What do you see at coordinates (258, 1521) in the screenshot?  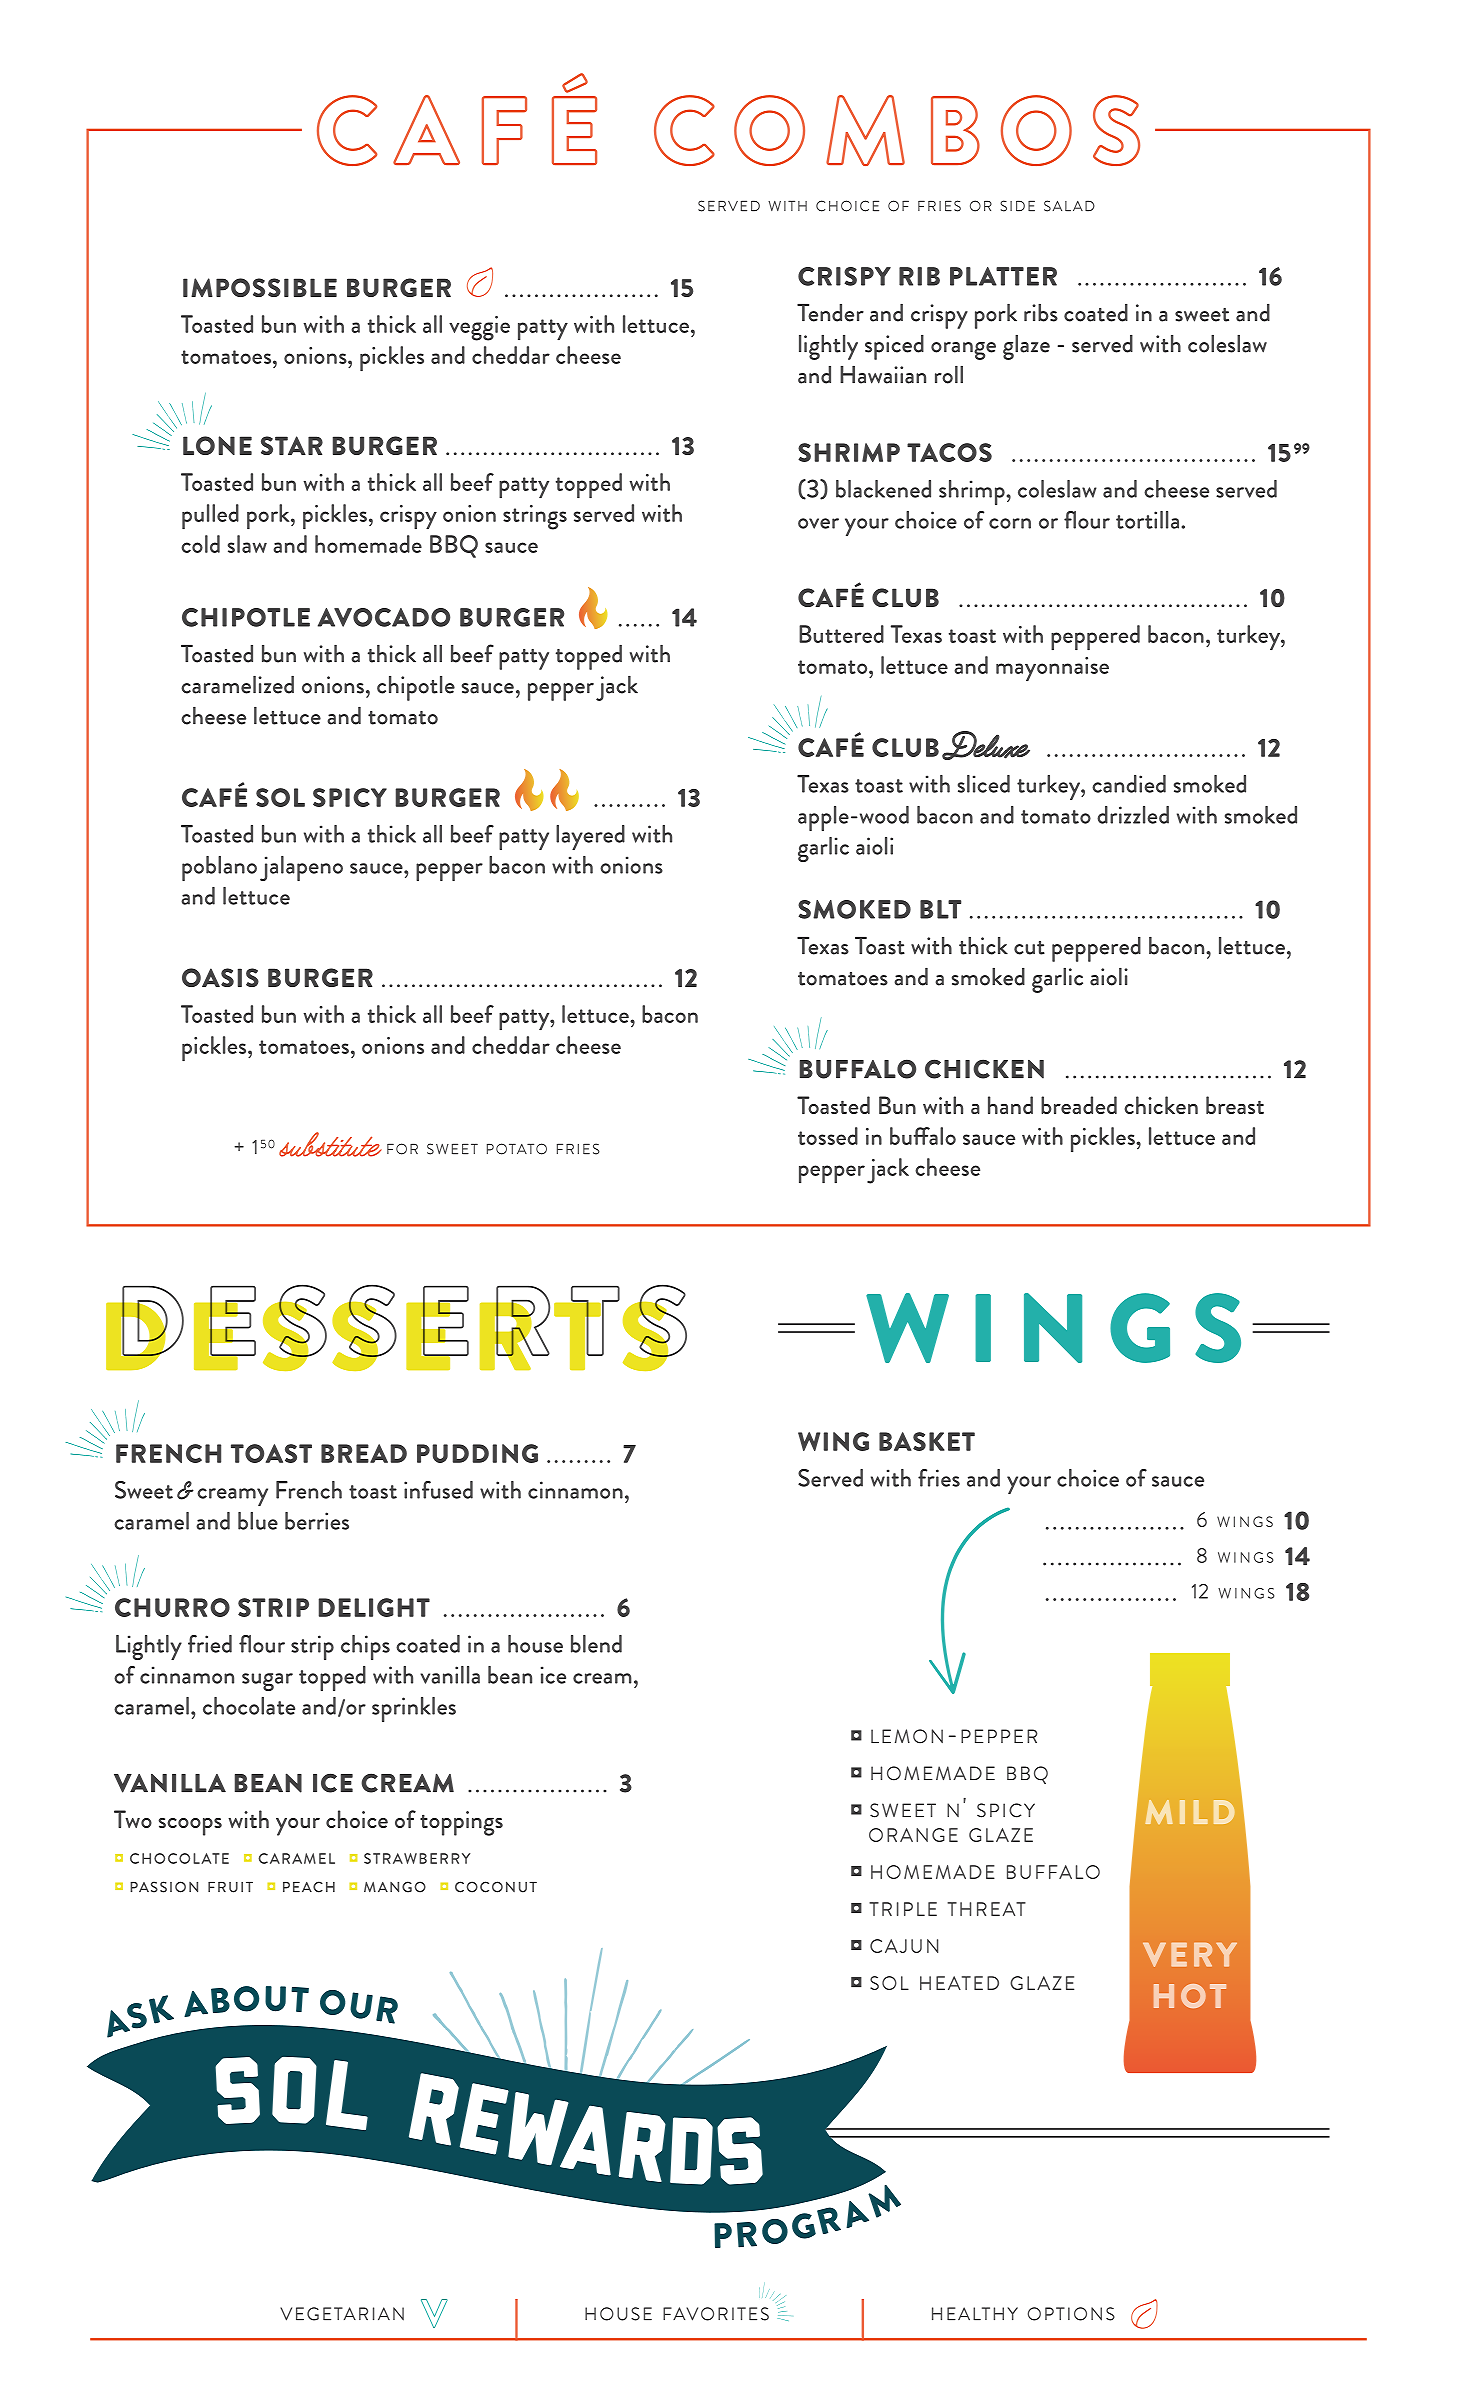 I see `blue` at bounding box center [258, 1521].
